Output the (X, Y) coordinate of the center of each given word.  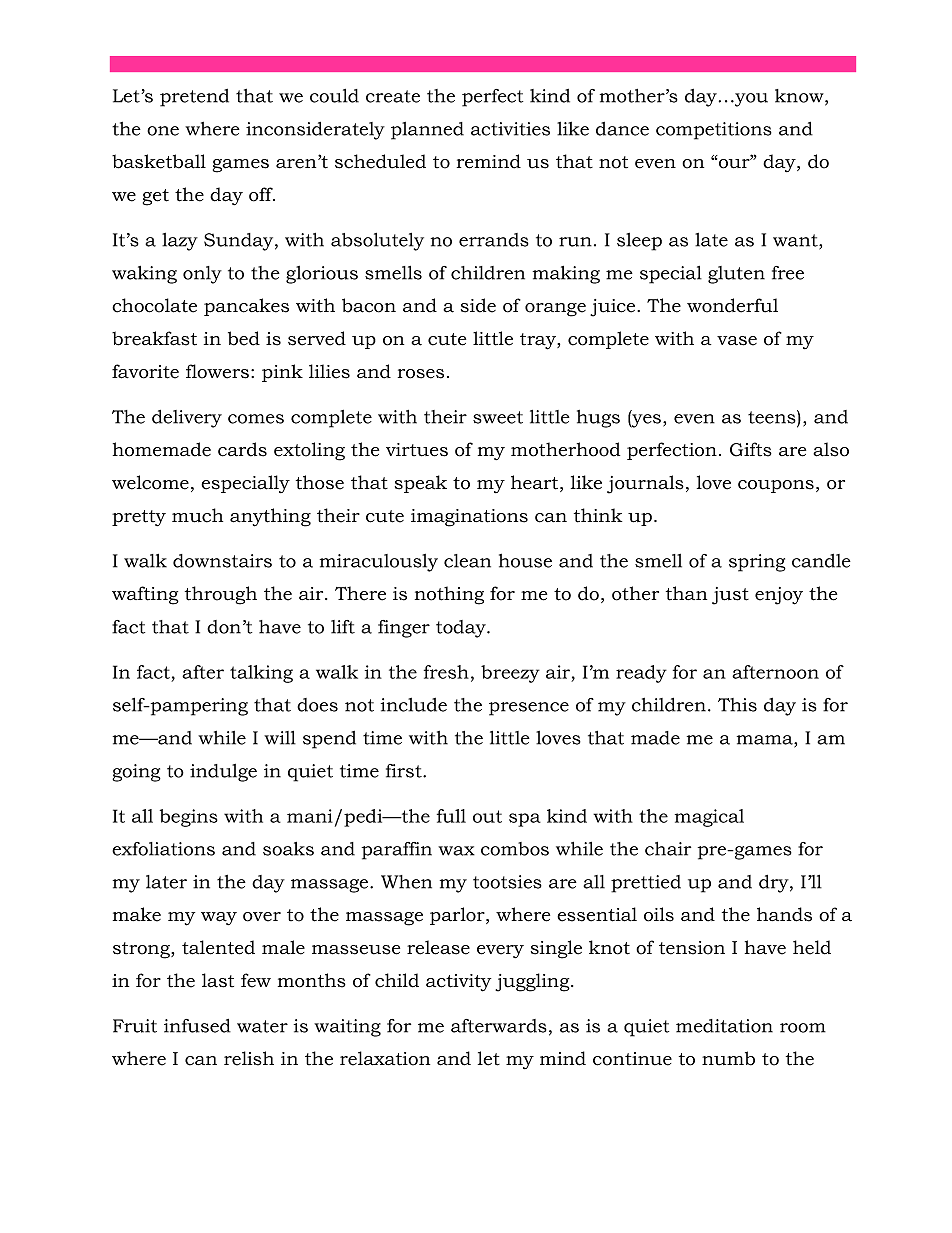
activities (510, 129)
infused (197, 1026)
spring (757, 563)
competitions (714, 131)
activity (458, 983)
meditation (724, 1026)
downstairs (222, 561)
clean (467, 561)
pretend (194, 98)
